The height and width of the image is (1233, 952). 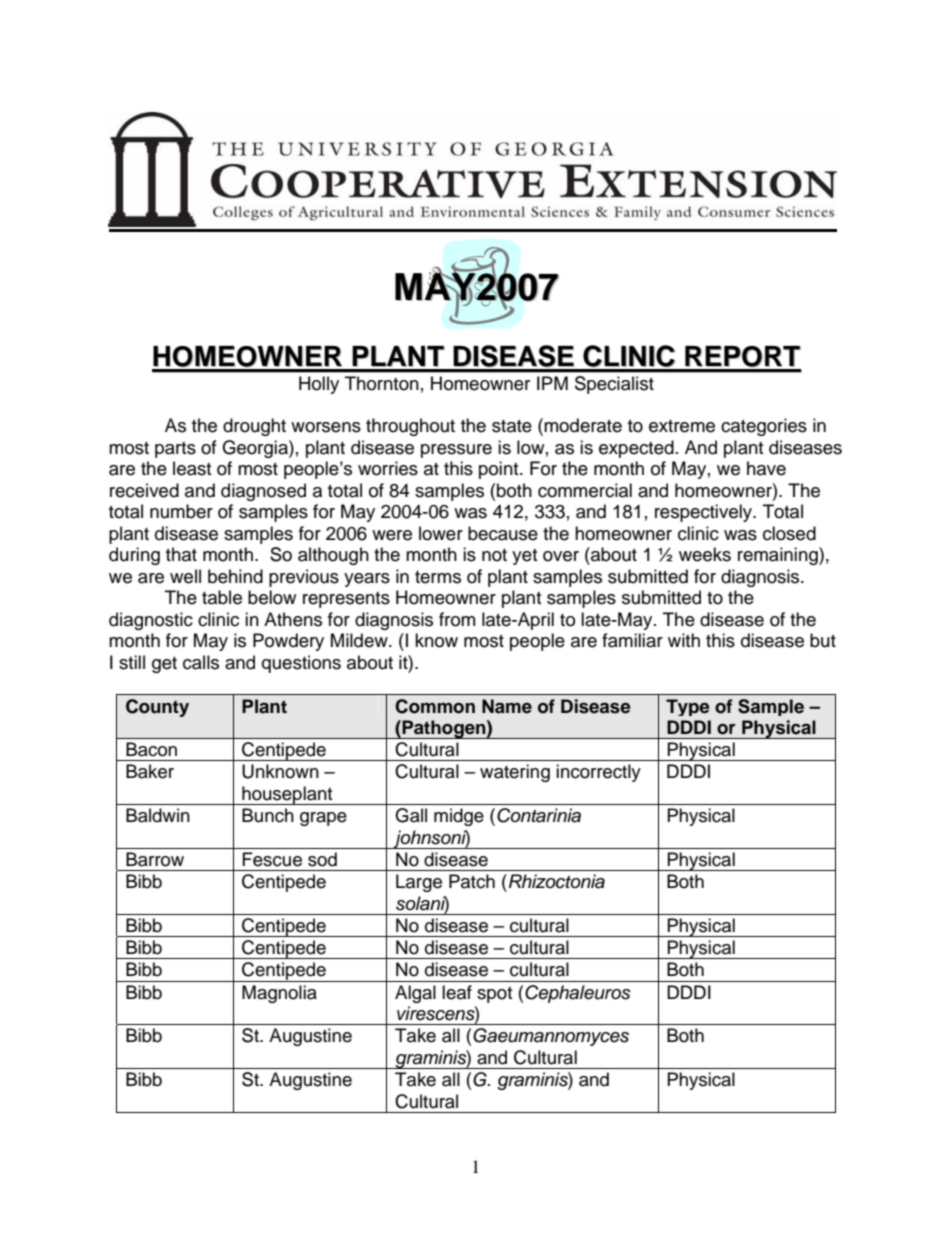 I want to click on Magnolia, so click(x=279, y=994).
